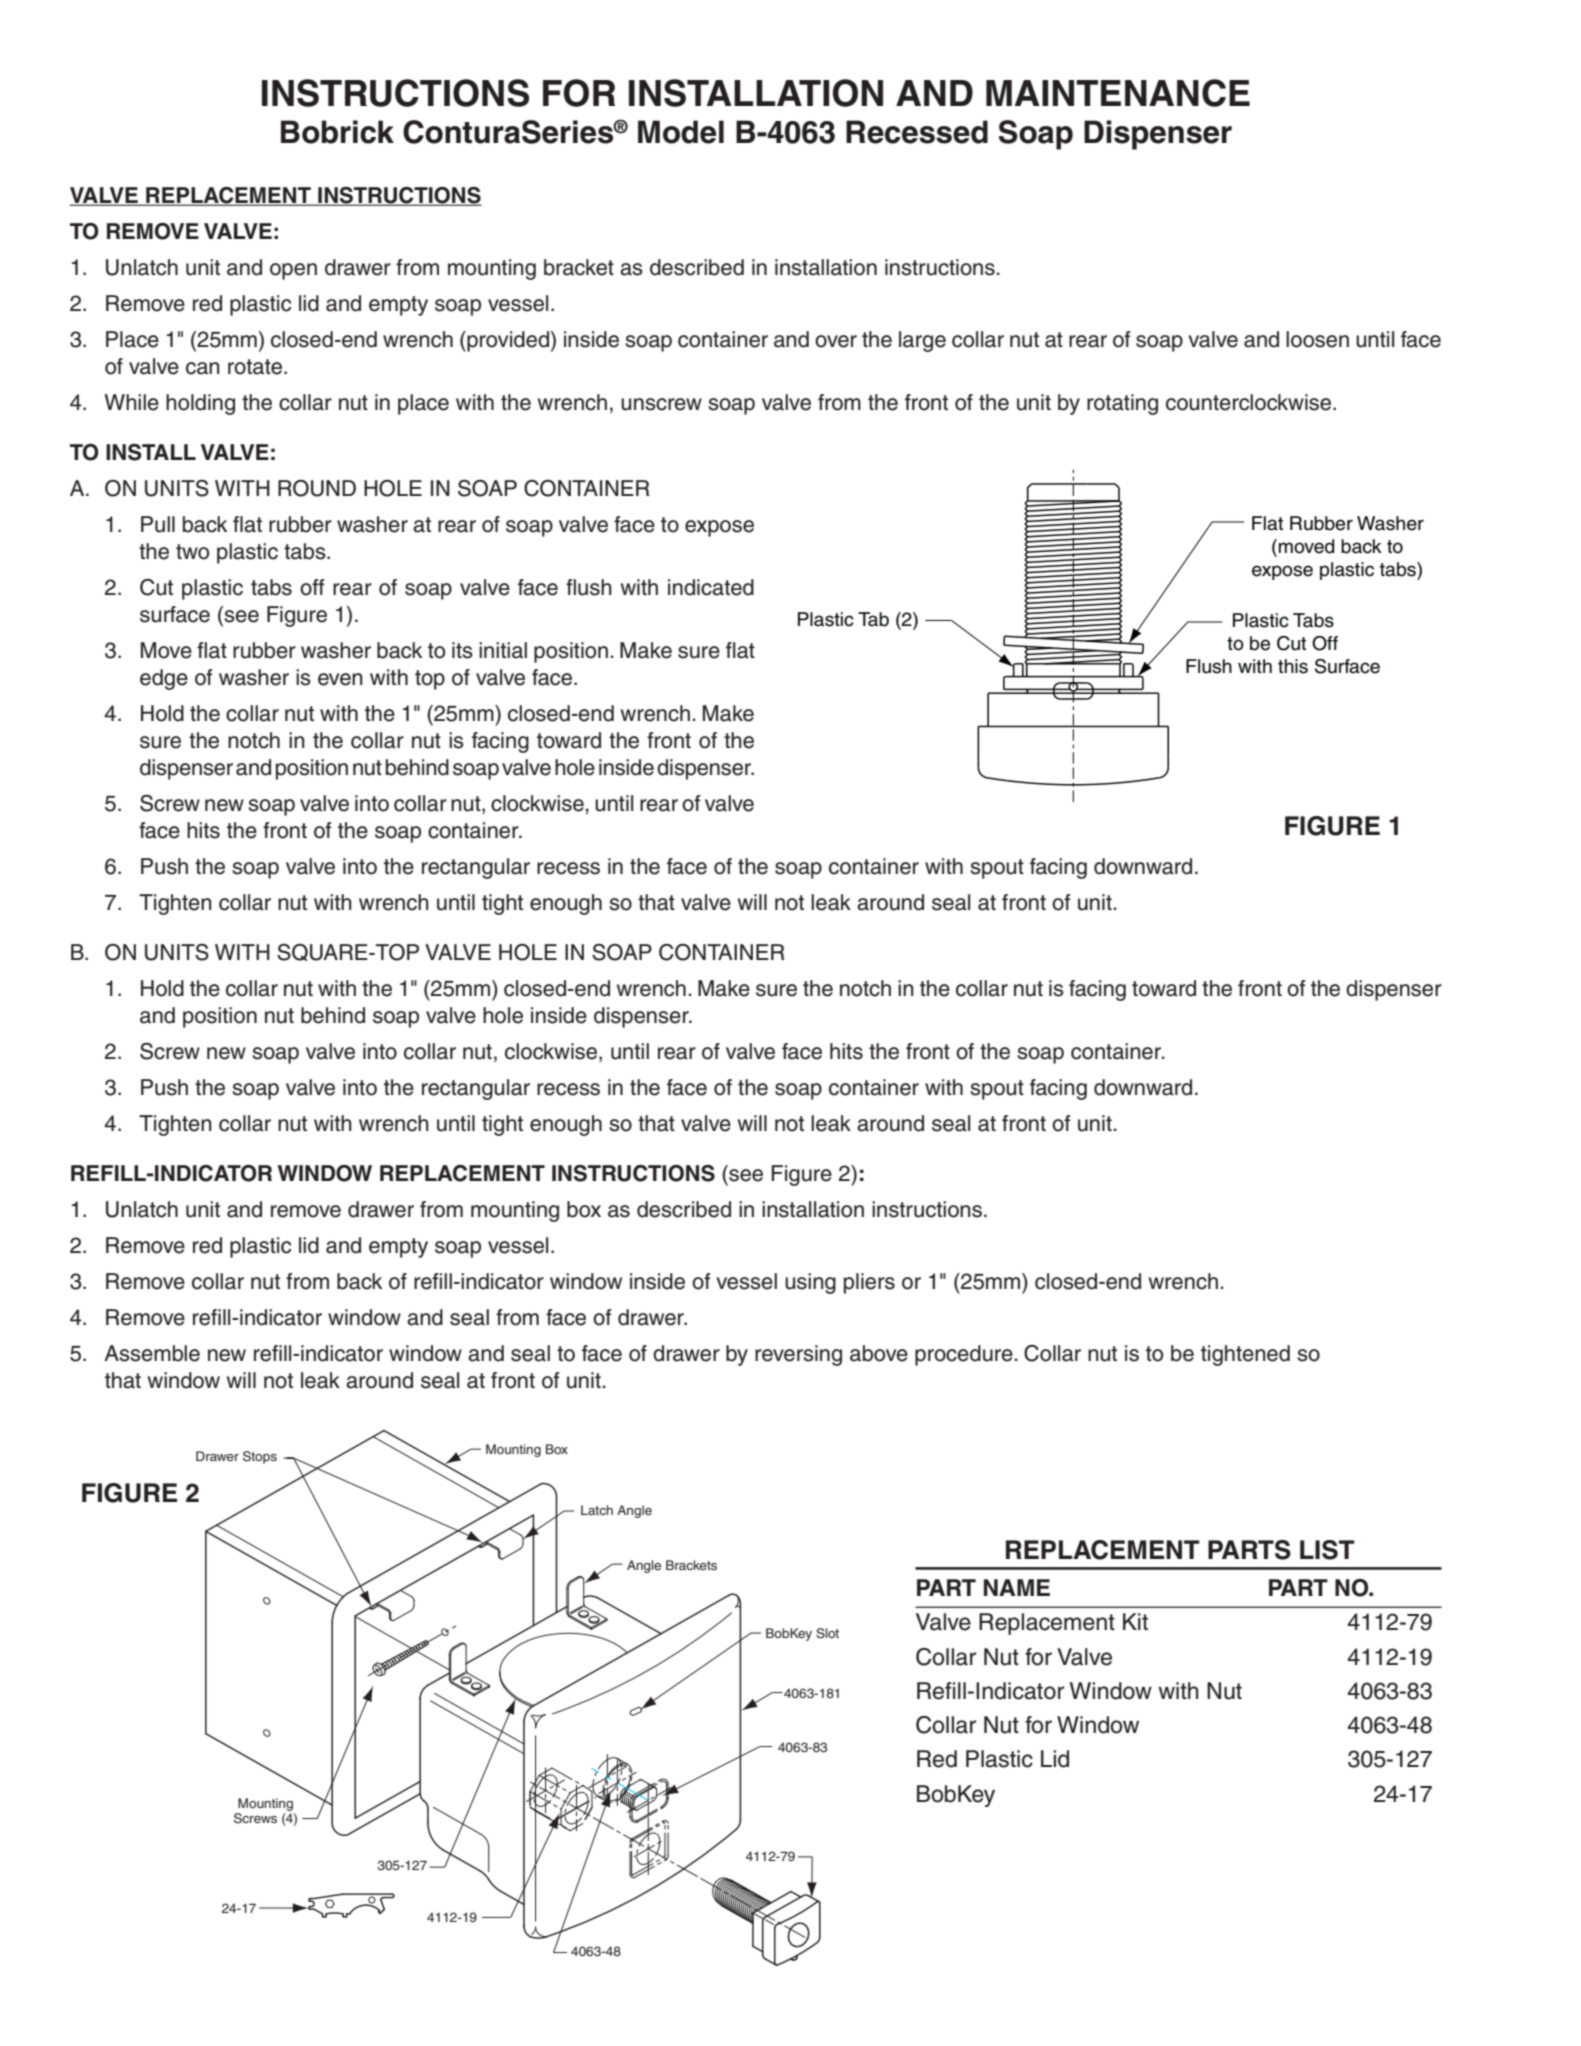  What do you see at coordinates (260, 1457) in the page?
I see `Stops` at bounding box center [260, 1457].
